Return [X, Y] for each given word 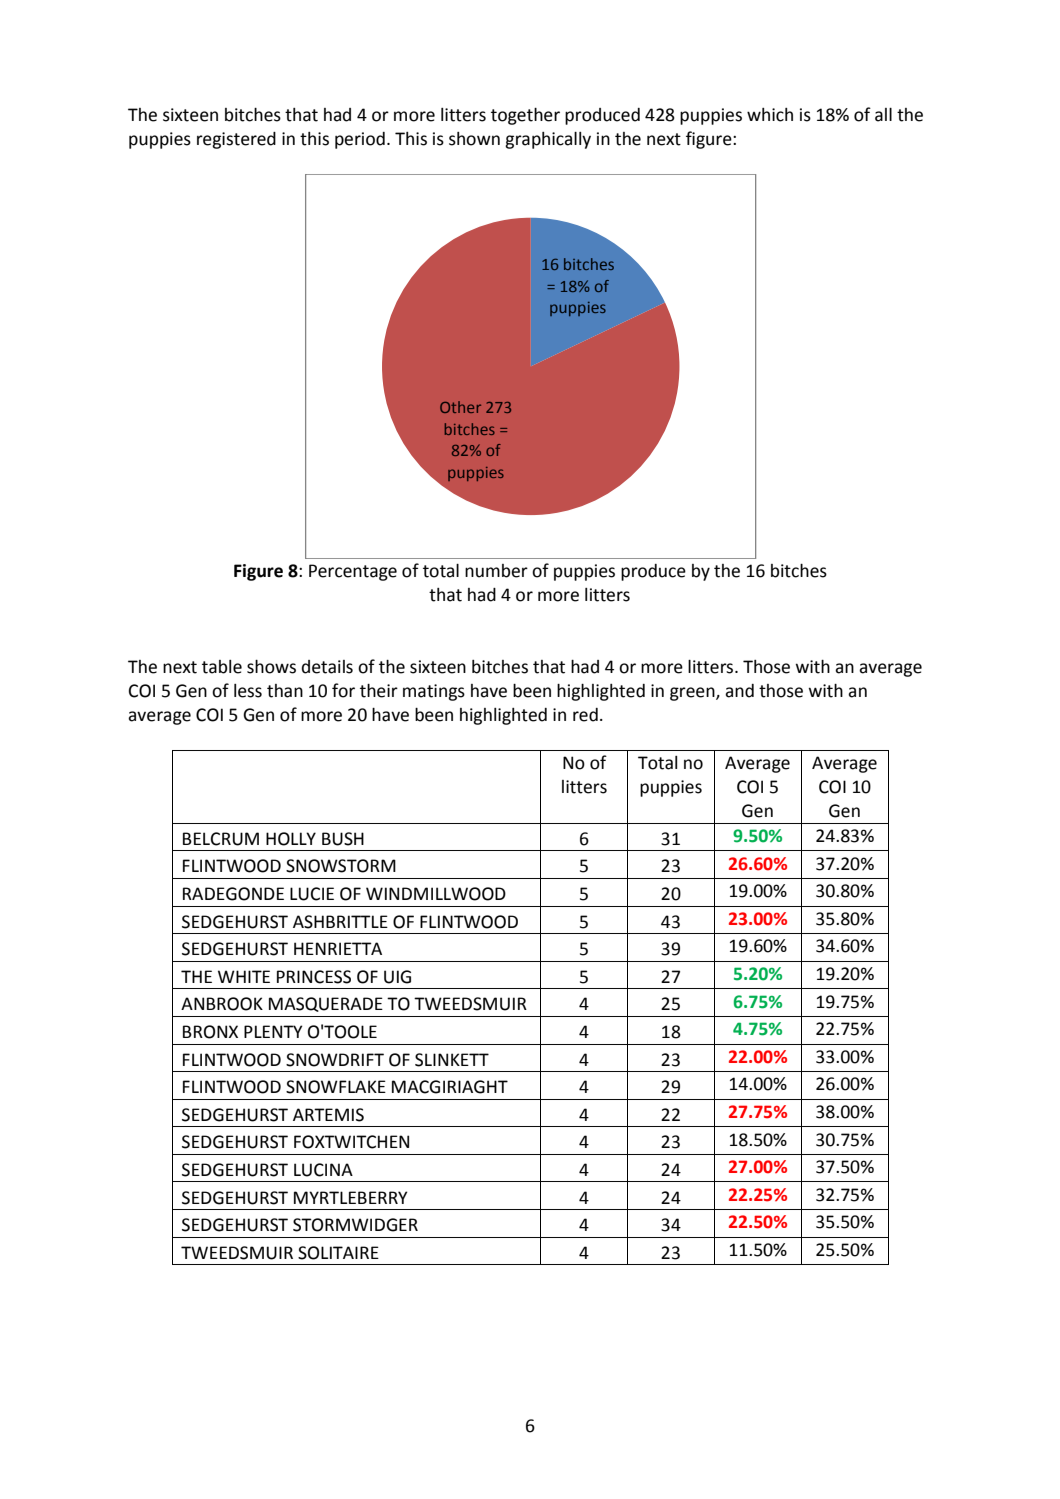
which [770, 115]
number [496, 571]
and [739, 691]
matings [434, 692]
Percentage [353, 572]
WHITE [244, 976]
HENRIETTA [338, 948]
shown [474, 139]
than [285, 691]
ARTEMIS [328, 1115]
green [693, 694]
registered [236, 140]
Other [460, 407]
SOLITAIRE [338, 1253]
